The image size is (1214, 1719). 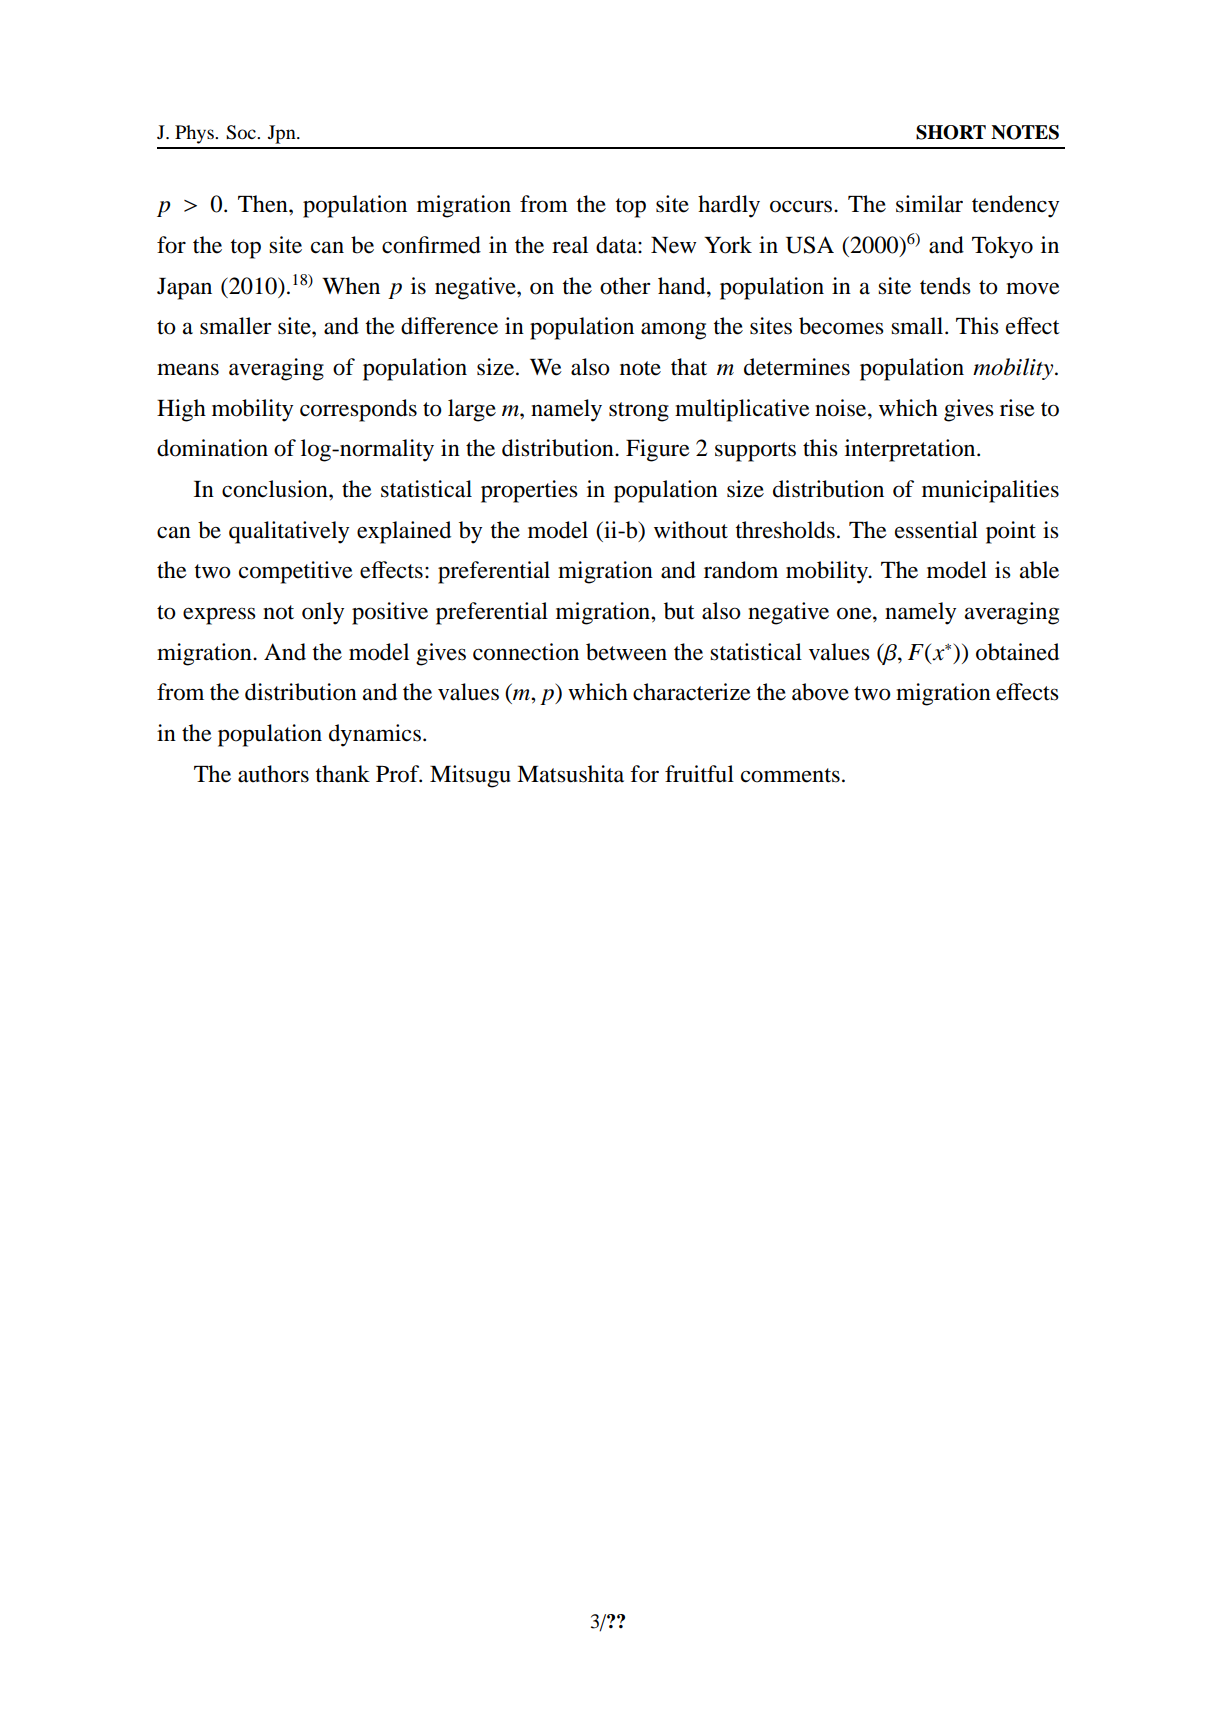 I want to click on Figure, so click(x=658, y=450).
